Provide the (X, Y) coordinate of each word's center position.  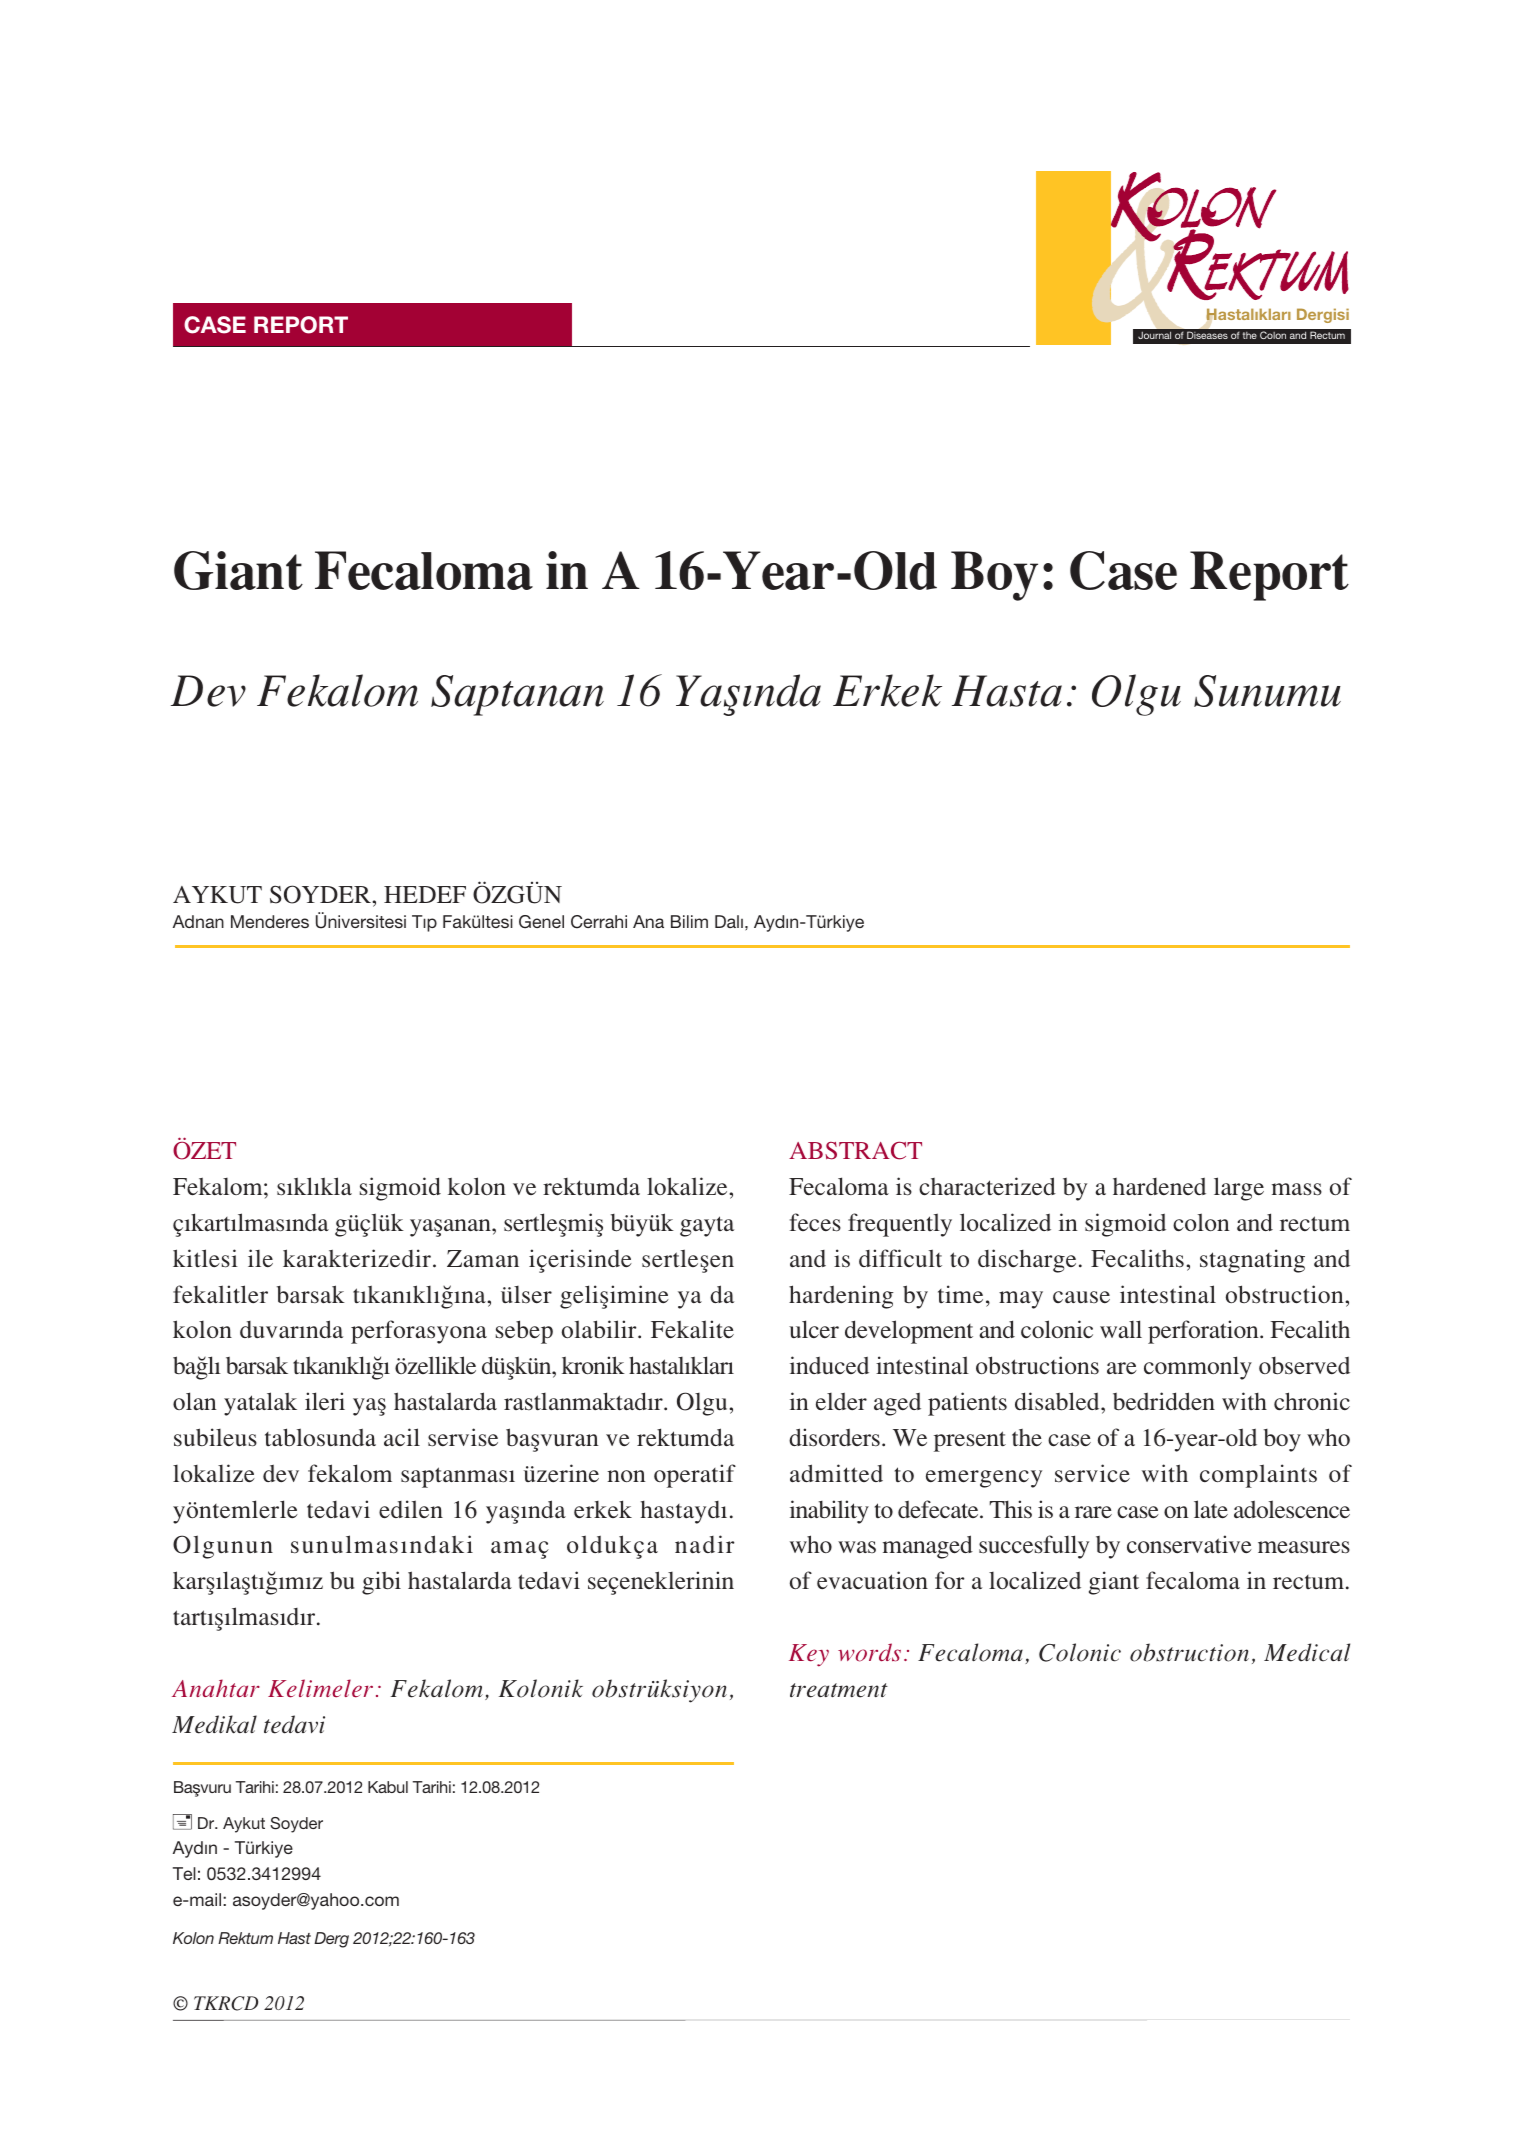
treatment (839, 1690)
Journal (1154, 335)
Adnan (198, 921)
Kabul (388, 1787)
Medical (1307, 1652)
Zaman (483, 1258)
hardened (1159, 1186)
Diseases (1207, 335)
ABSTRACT (855, 1150)
